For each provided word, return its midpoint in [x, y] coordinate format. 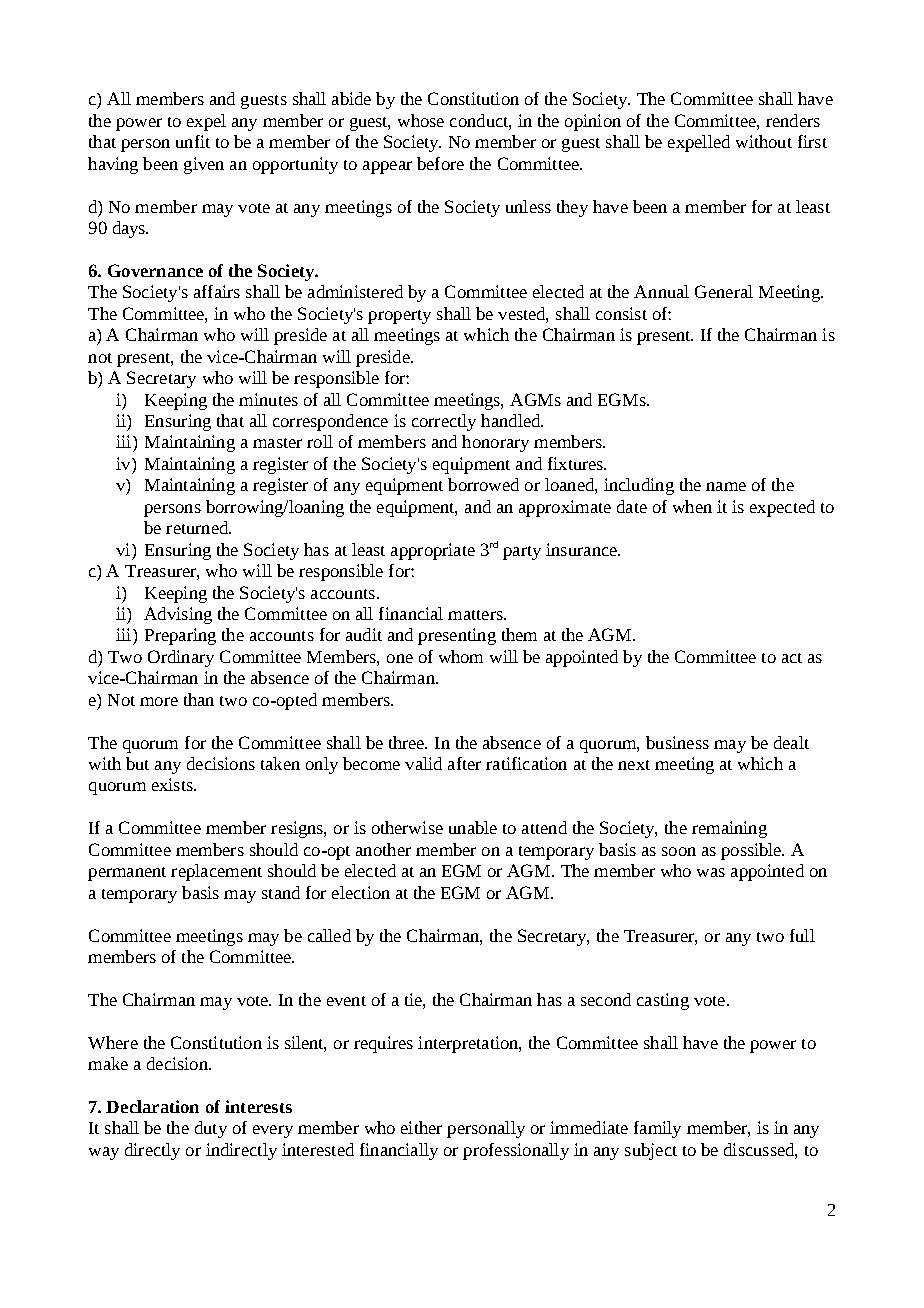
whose [421, 120]
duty [211, 1129]
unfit [193, 141]
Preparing [180, 636]
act [792, 658]
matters [476, 615]
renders [793, 120]
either [421, 1127]
